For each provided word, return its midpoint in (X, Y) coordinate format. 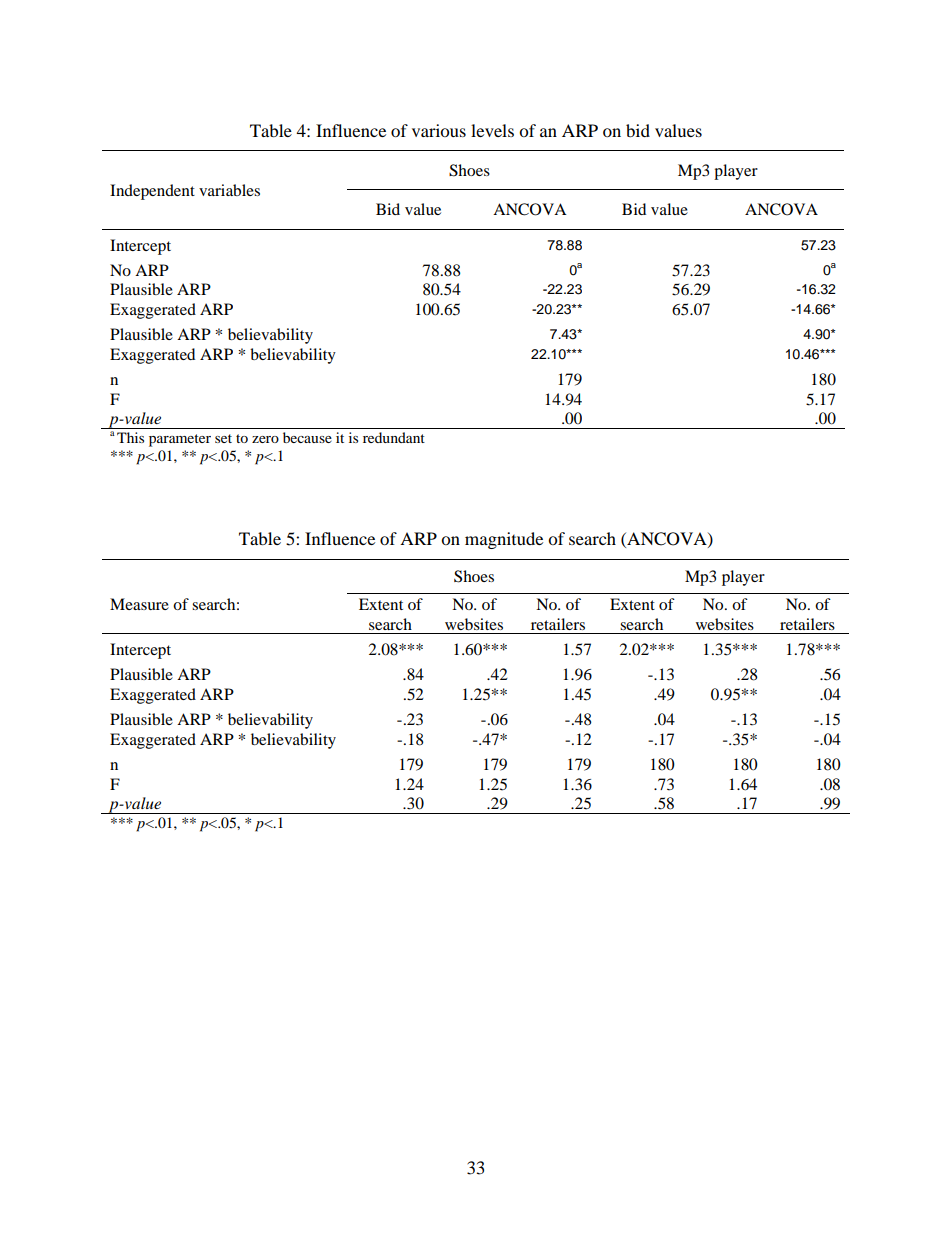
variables (229, 190)
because (307, 437)
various (439, 130)
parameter (180, 440)
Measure (139, 604)
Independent (152, 192)
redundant (394, 437)
